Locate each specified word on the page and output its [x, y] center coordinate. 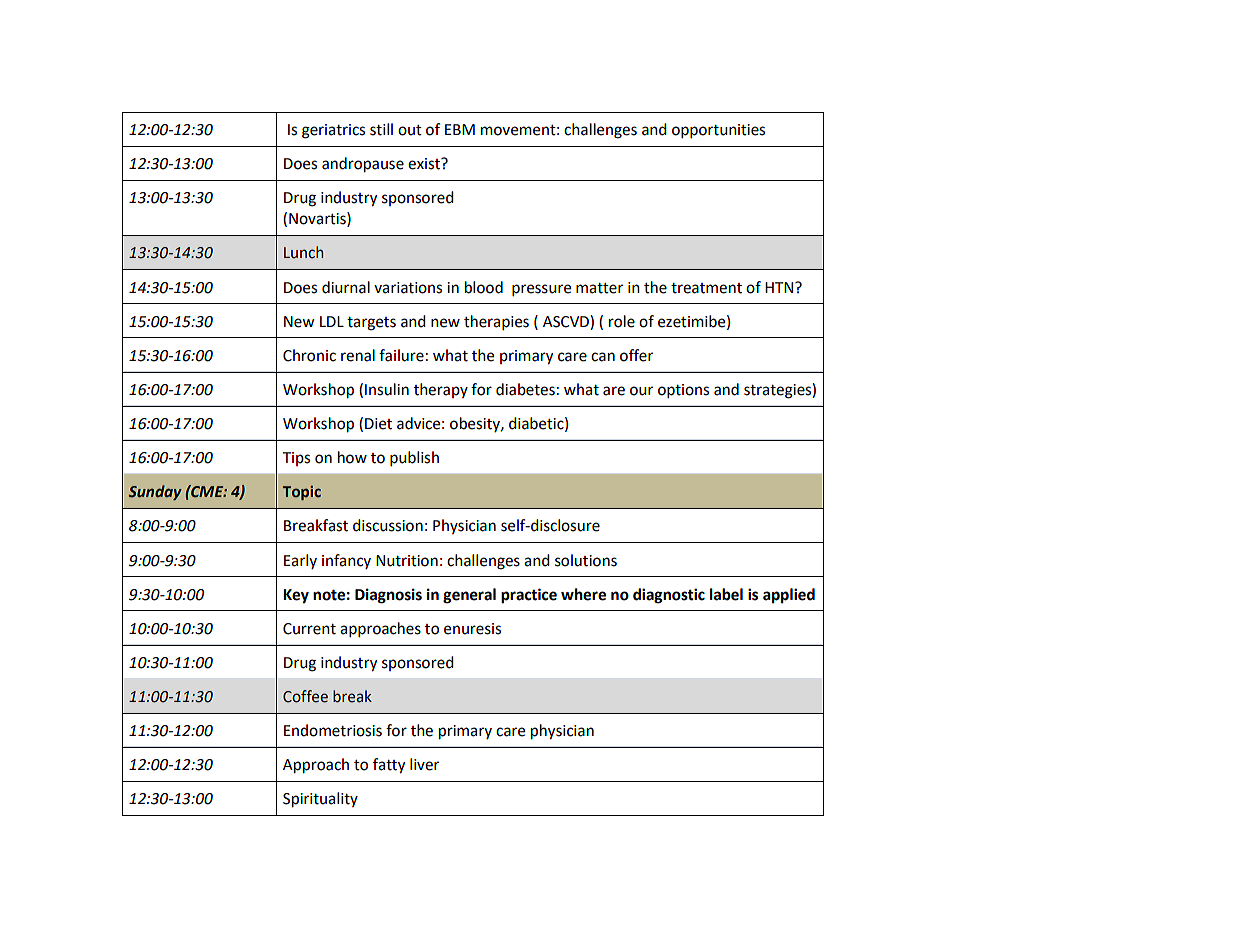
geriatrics [333, 131]
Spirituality [320, 800]
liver [424, 764]
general [469, 596]
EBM [460, 129]
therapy [441, 390]
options [683, 391]
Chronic [309, 355]
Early [300, 561]
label [726, 594]
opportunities [718, 131]
